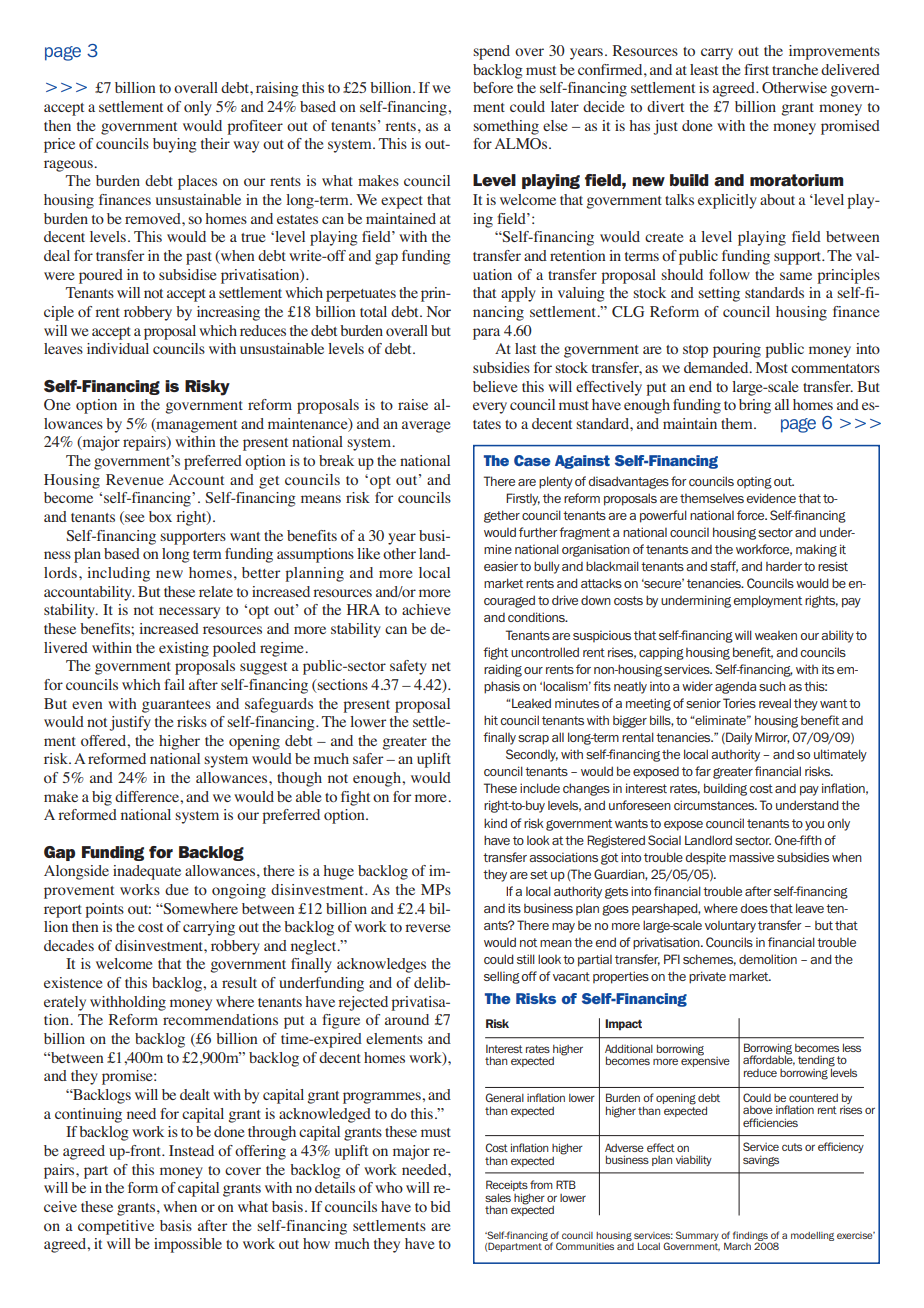 This screenshot has width=924, height=1308. What do you see at coordinates (184, 649) in the screenshot?
I see `existing` at bounding box center [184, 649].
